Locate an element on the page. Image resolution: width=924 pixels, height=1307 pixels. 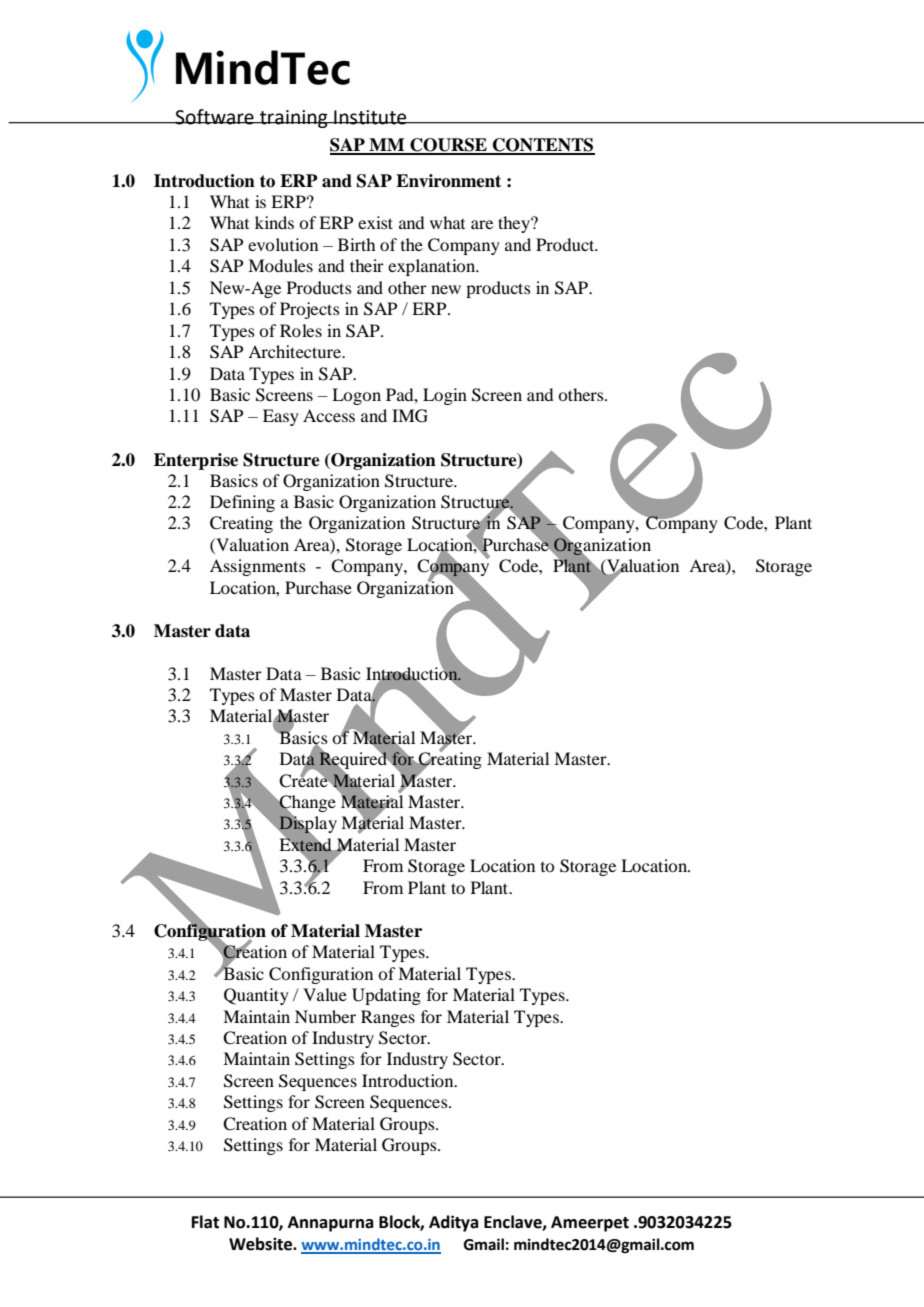
Login is located at coordinates (445, 396).
